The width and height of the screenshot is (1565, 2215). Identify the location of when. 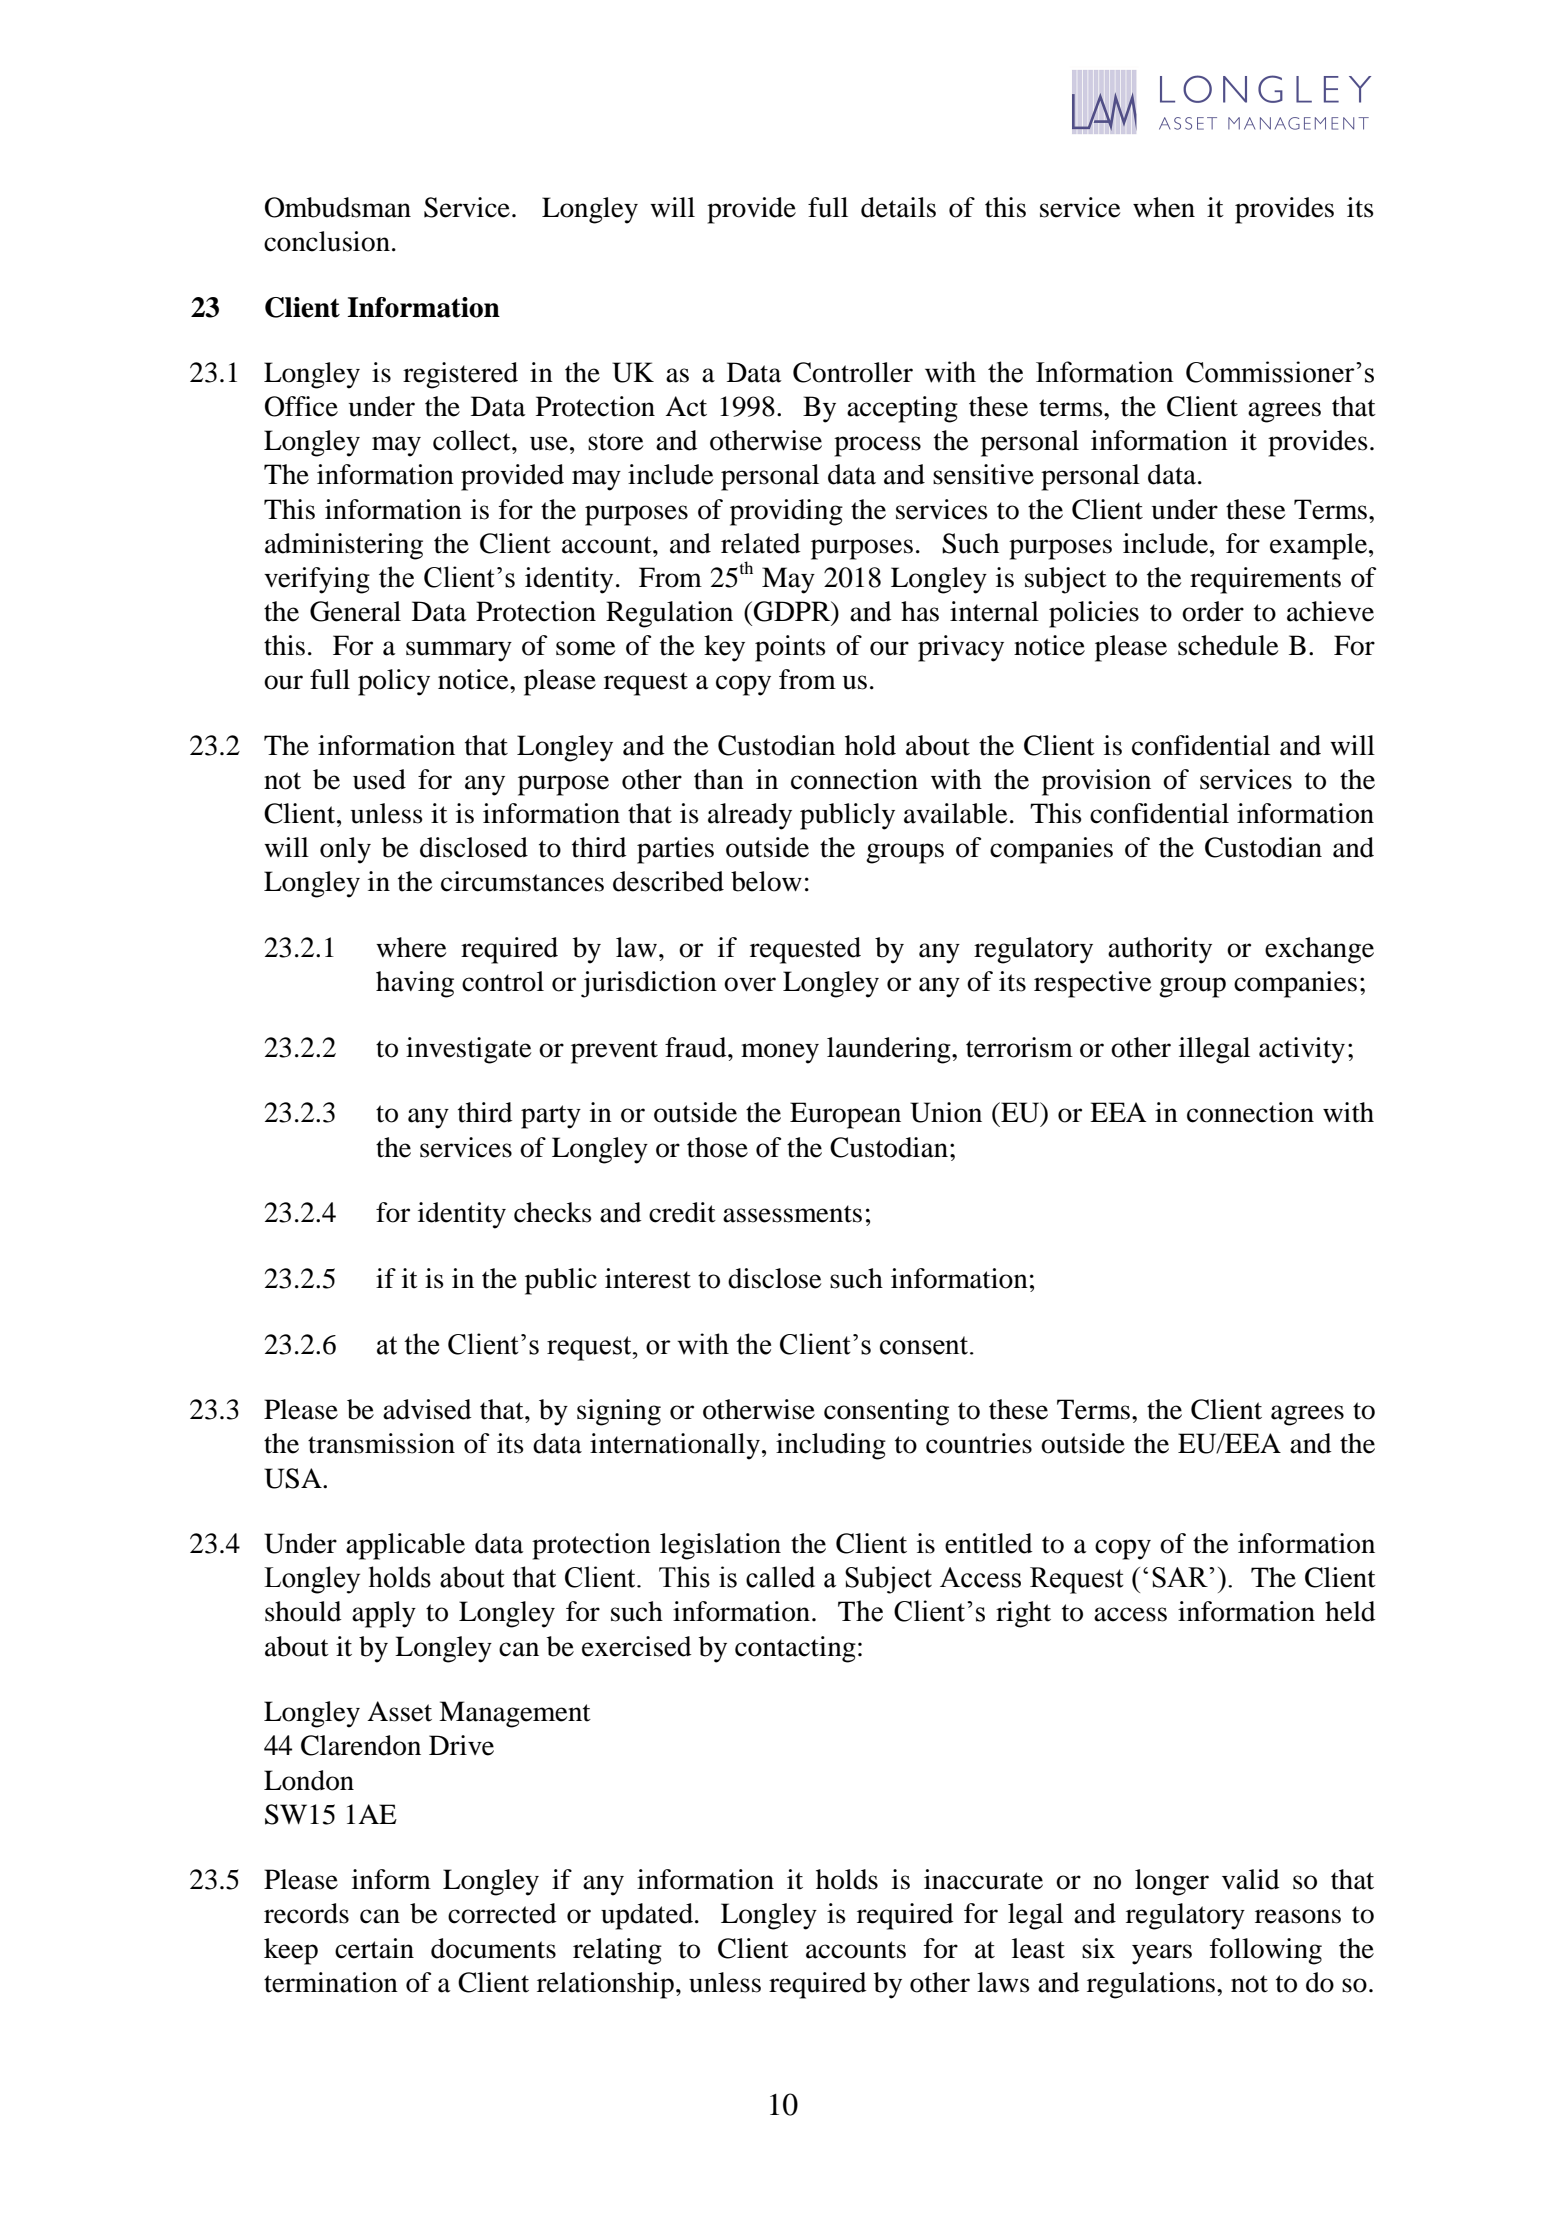
(1164, 207).
